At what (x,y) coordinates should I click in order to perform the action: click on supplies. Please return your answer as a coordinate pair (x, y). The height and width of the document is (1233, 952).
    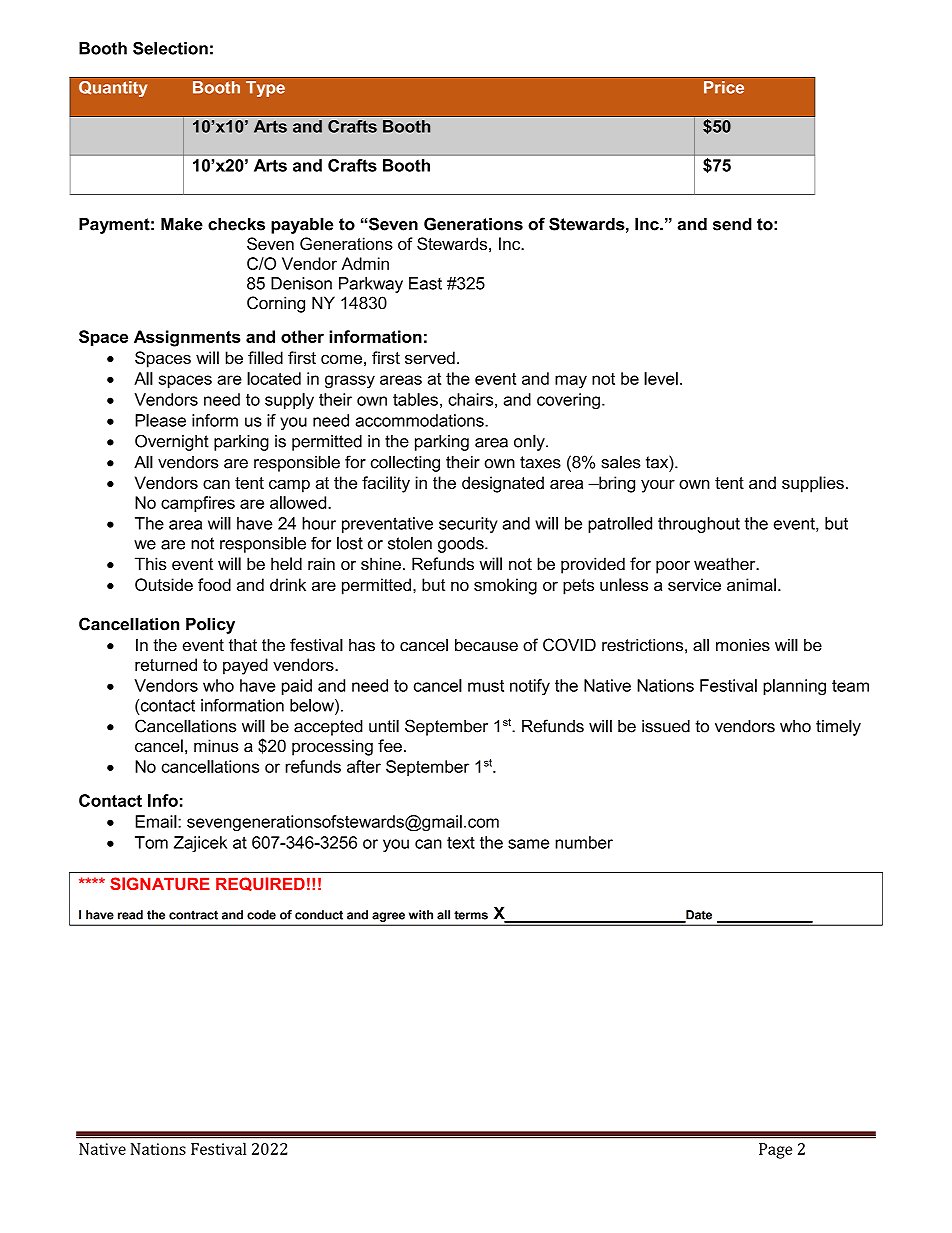
    Looking at the image, I should click on (813, 484).
